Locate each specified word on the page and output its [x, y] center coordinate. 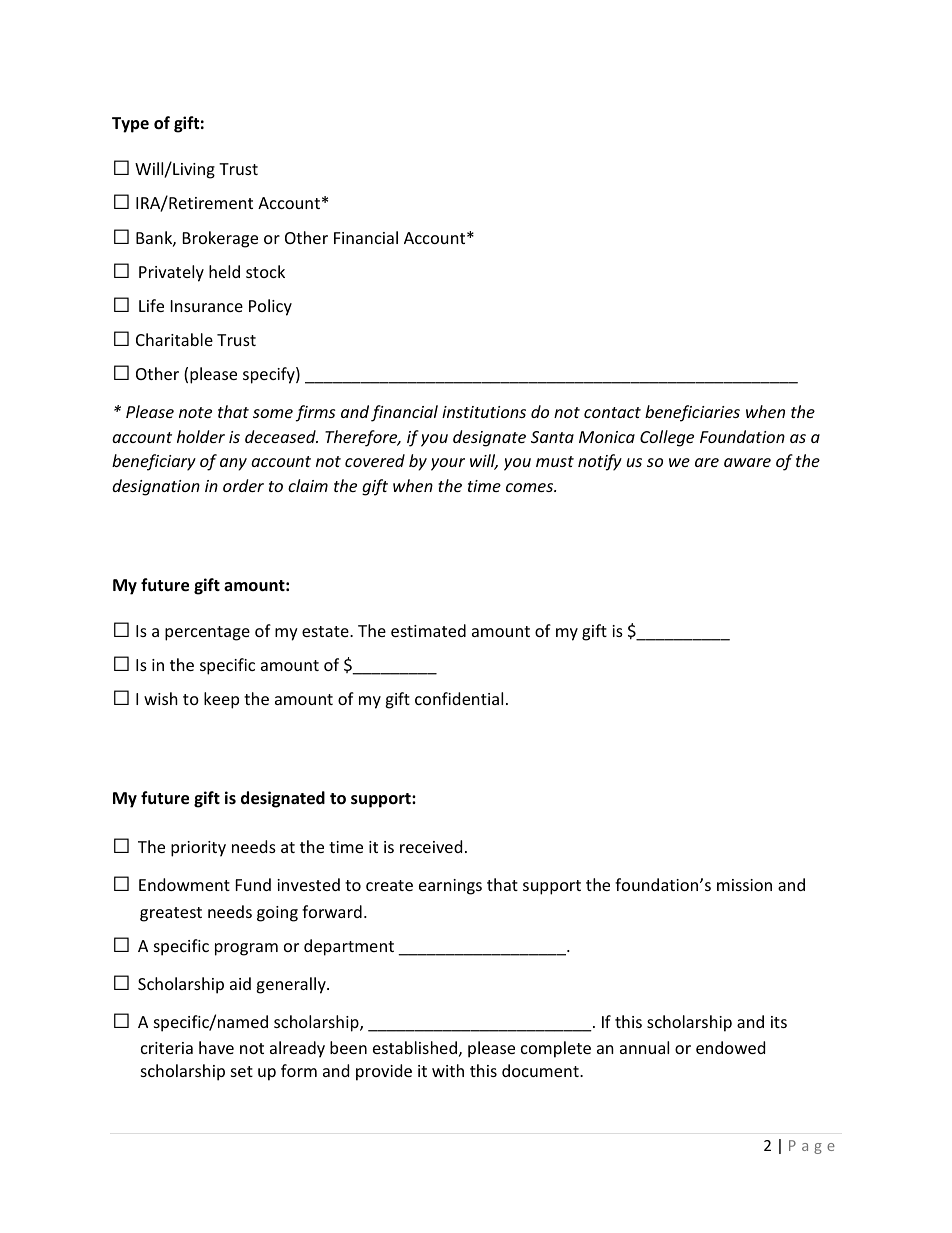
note [195, 412]
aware [747, 462]
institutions [484, 412]
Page [812, 1147]
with [448, 1070]
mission [744, 885]
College [667, 438]
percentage [207, 633]
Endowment [184, 884]
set [242, 1071]
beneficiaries [692, 413]
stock [265, 271]
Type [130, 125]
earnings [450, 887]
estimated [428, 630]
